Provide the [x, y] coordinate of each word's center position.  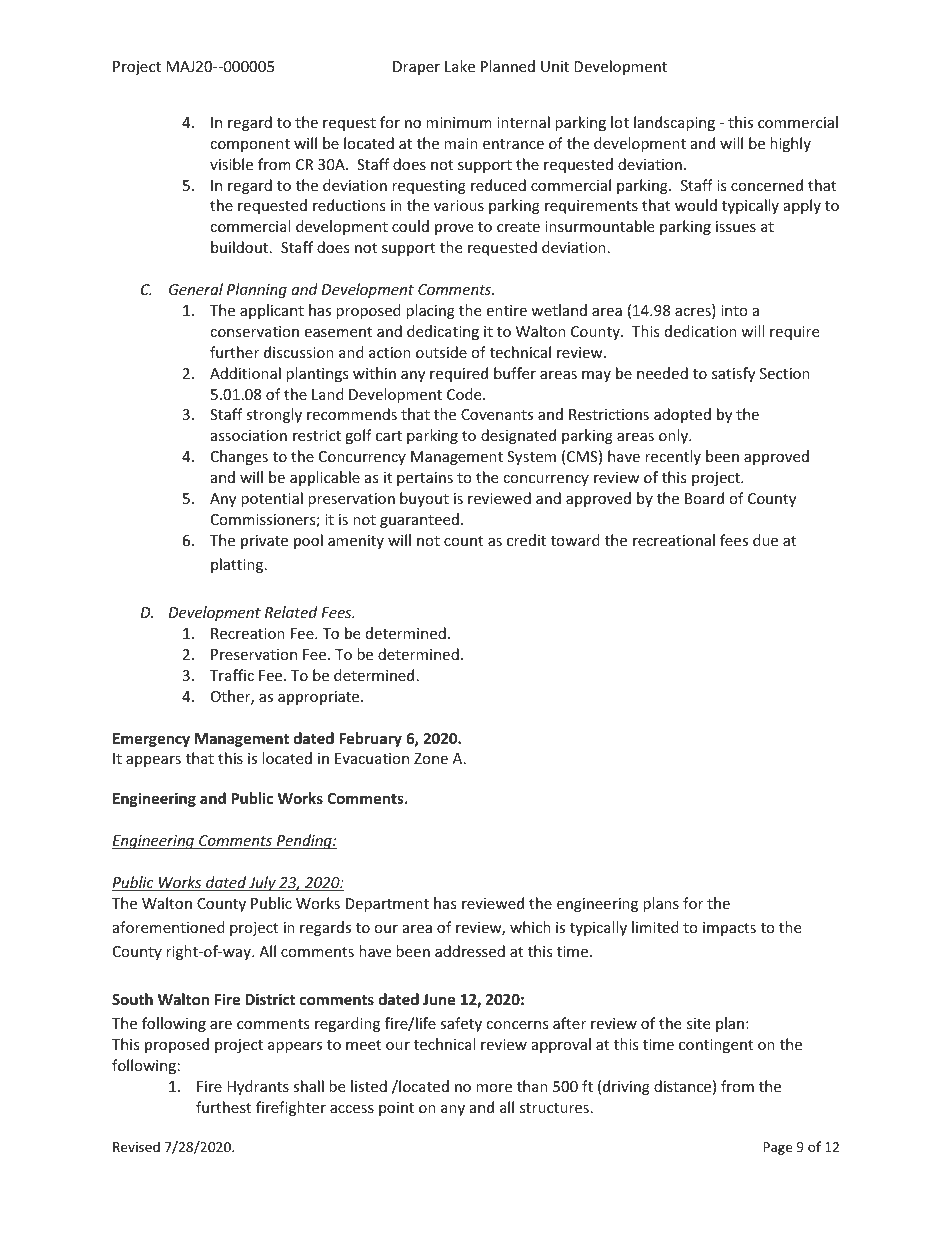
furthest [223, 1107]
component [250, 145]
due [765, 540]
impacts [729, 929]
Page [777, 1148]
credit [526, 540]
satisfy [733, 374]
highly [790, 144]
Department [387, 905]
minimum [459, 122]
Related [291, 612]
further [234, 352]
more [494, 1088]
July [262, 883]
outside [441, 352]
